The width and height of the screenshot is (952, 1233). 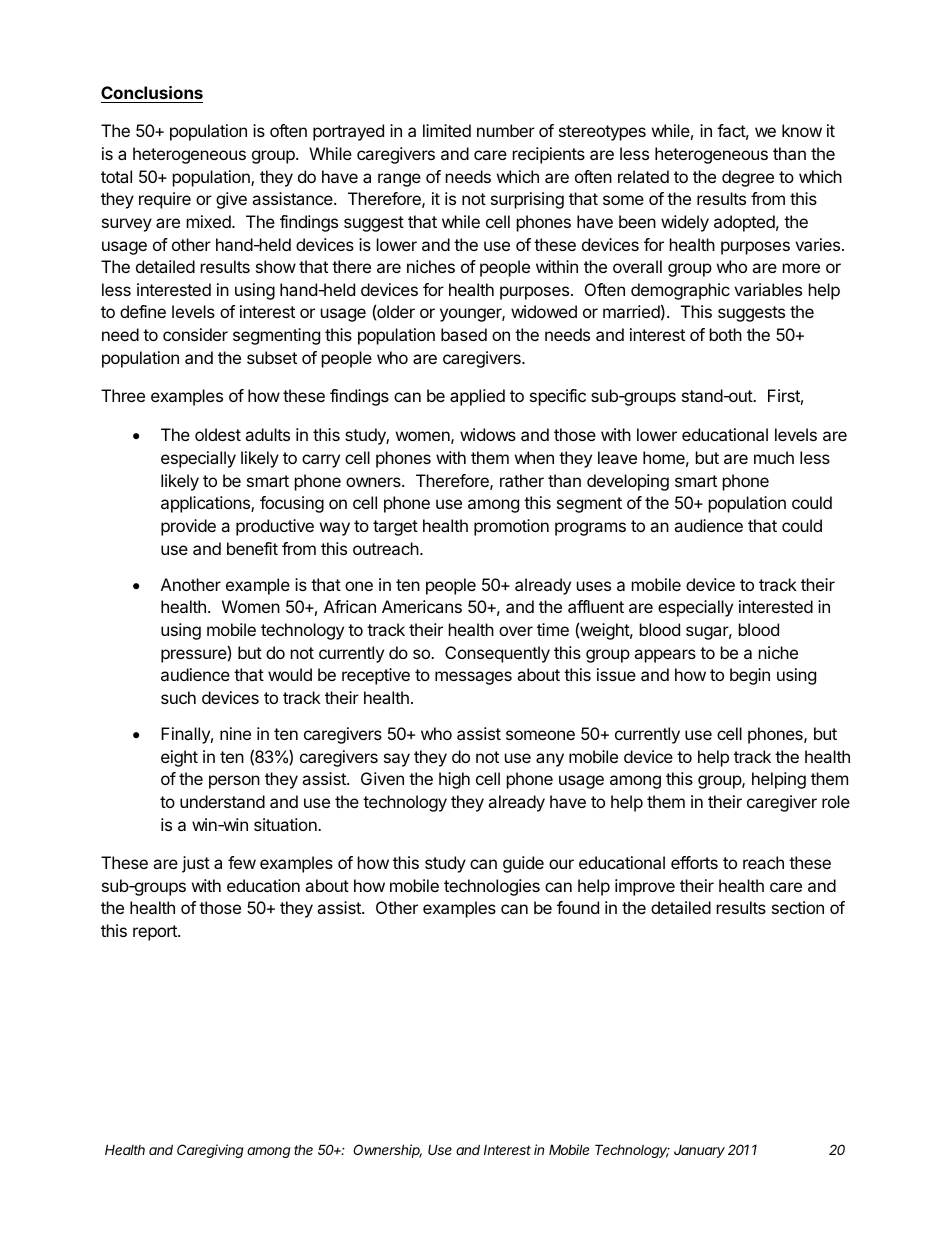 I want to click on high, so click(x=454, y=780).
